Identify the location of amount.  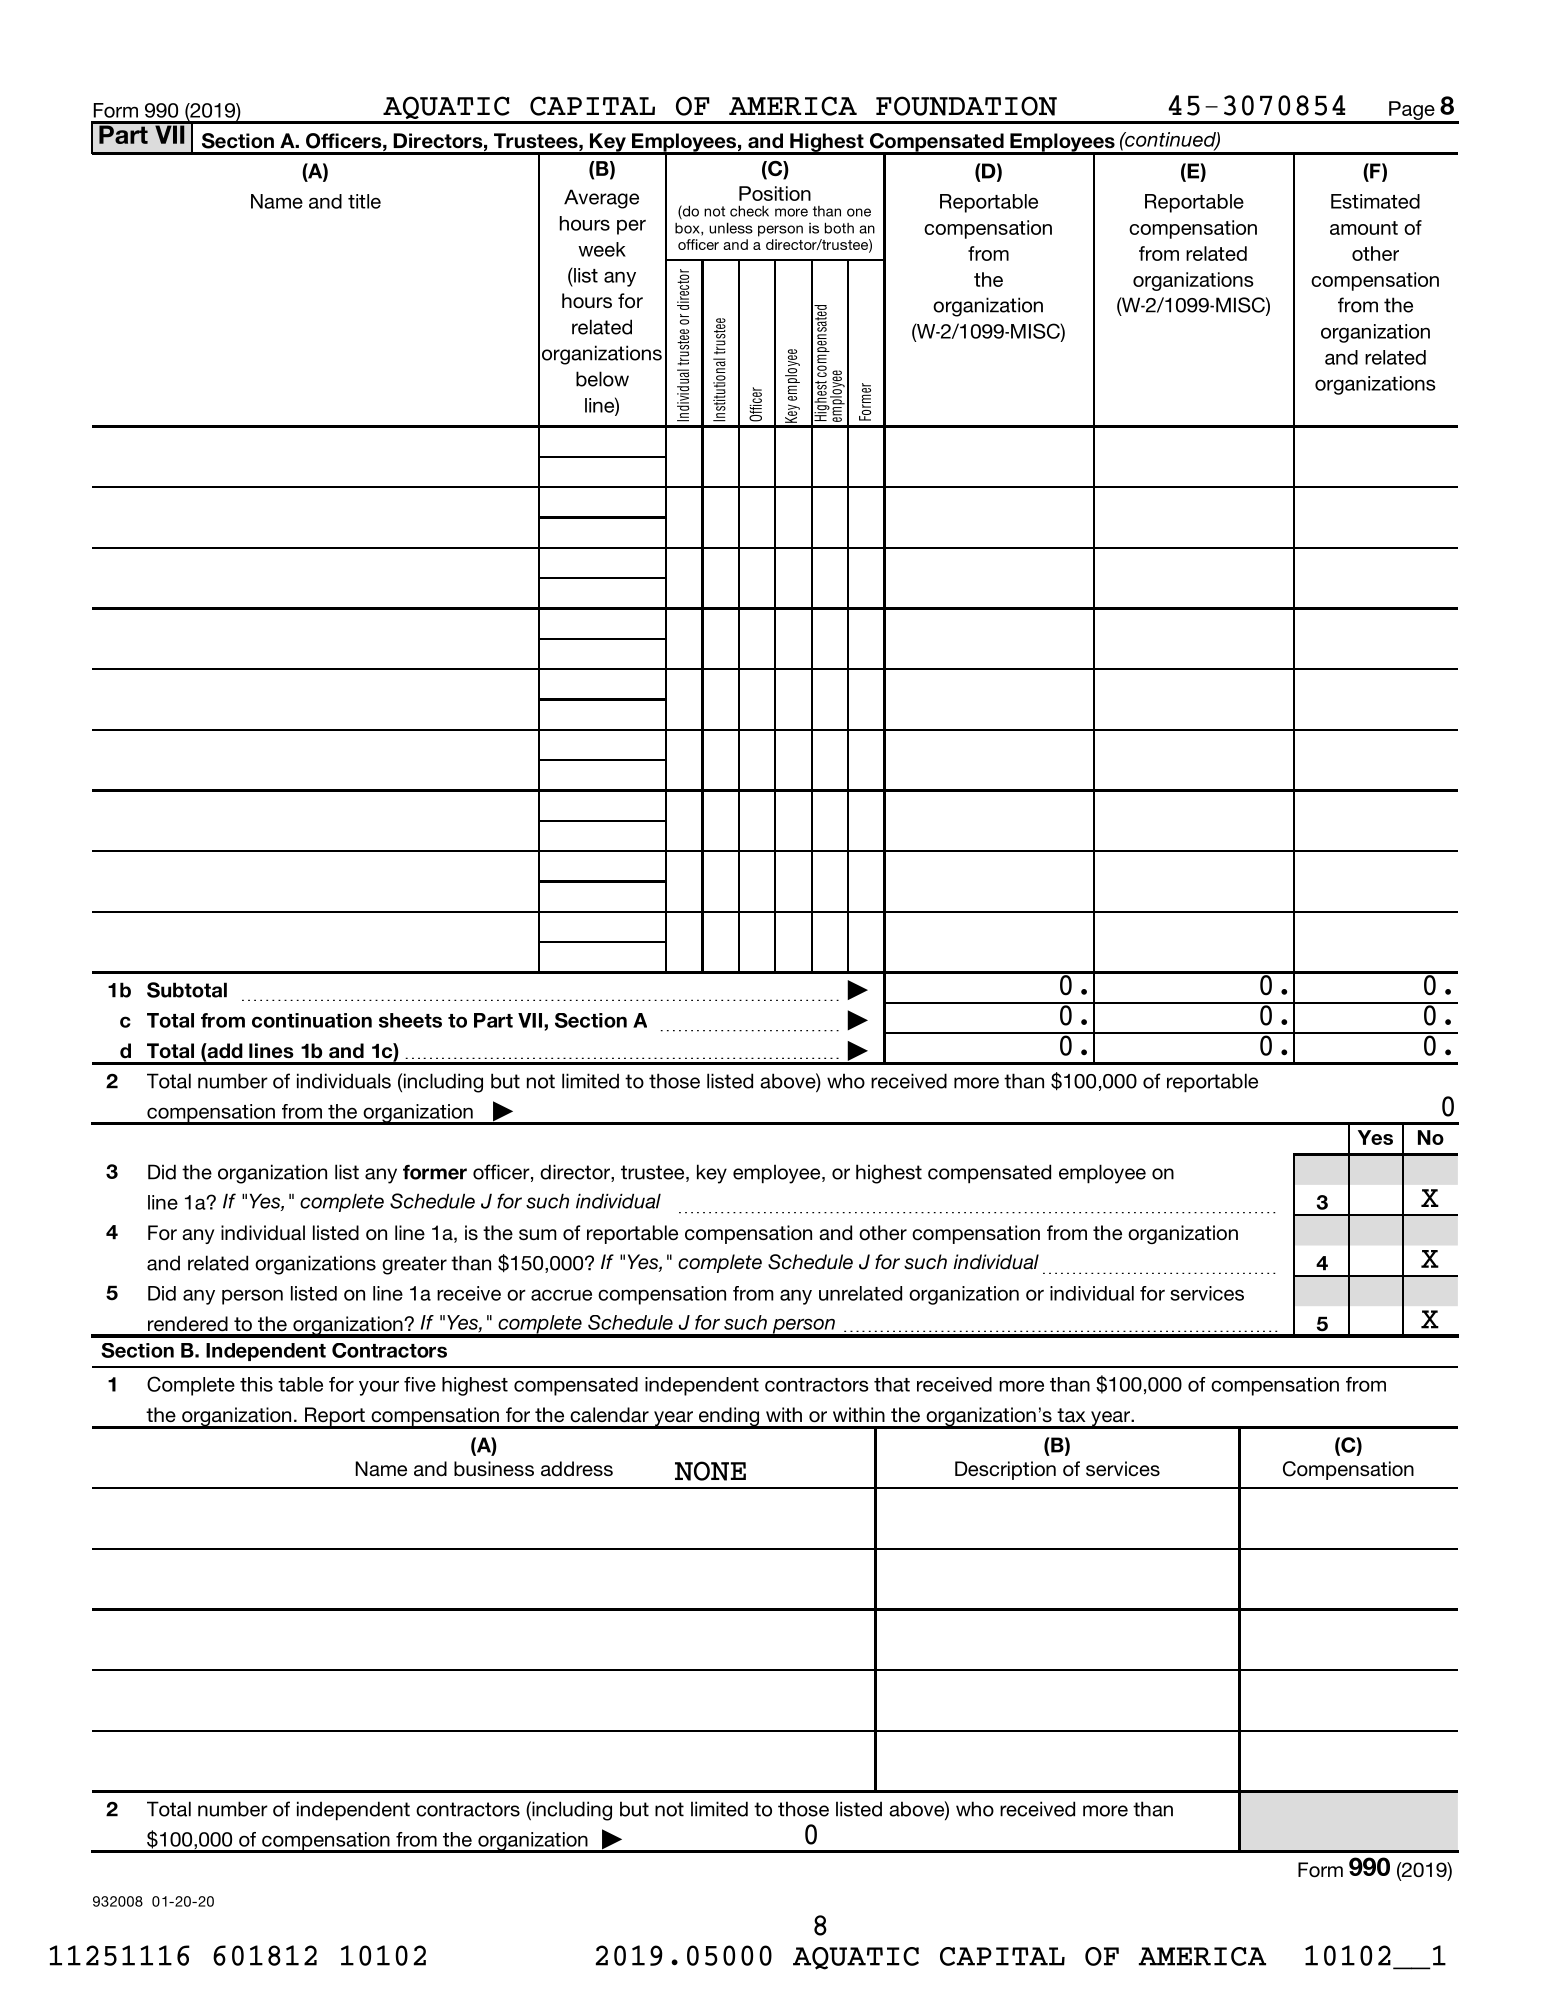
(1364, 228).
